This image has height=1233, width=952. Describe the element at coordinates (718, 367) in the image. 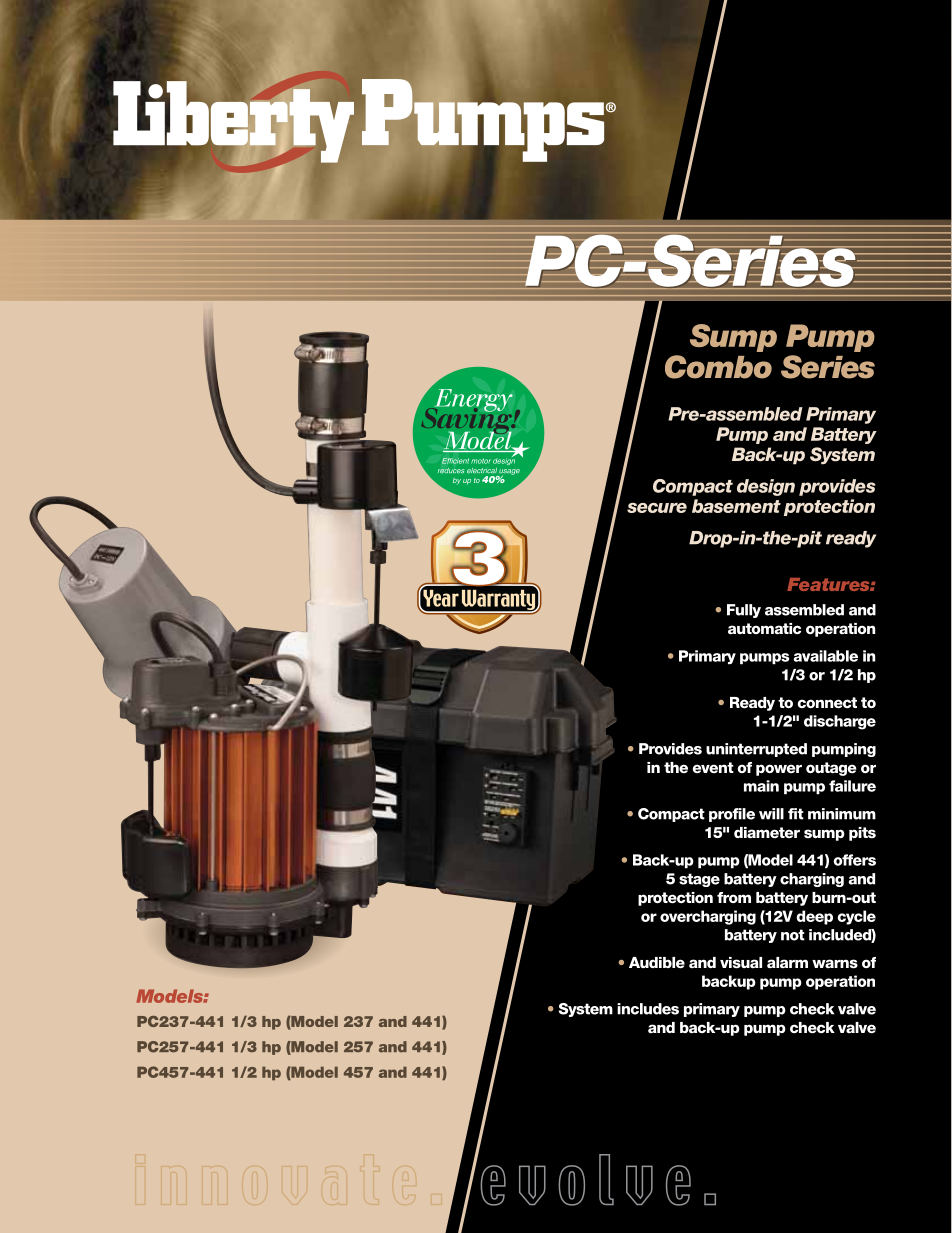

I see `Combo` at that location.
